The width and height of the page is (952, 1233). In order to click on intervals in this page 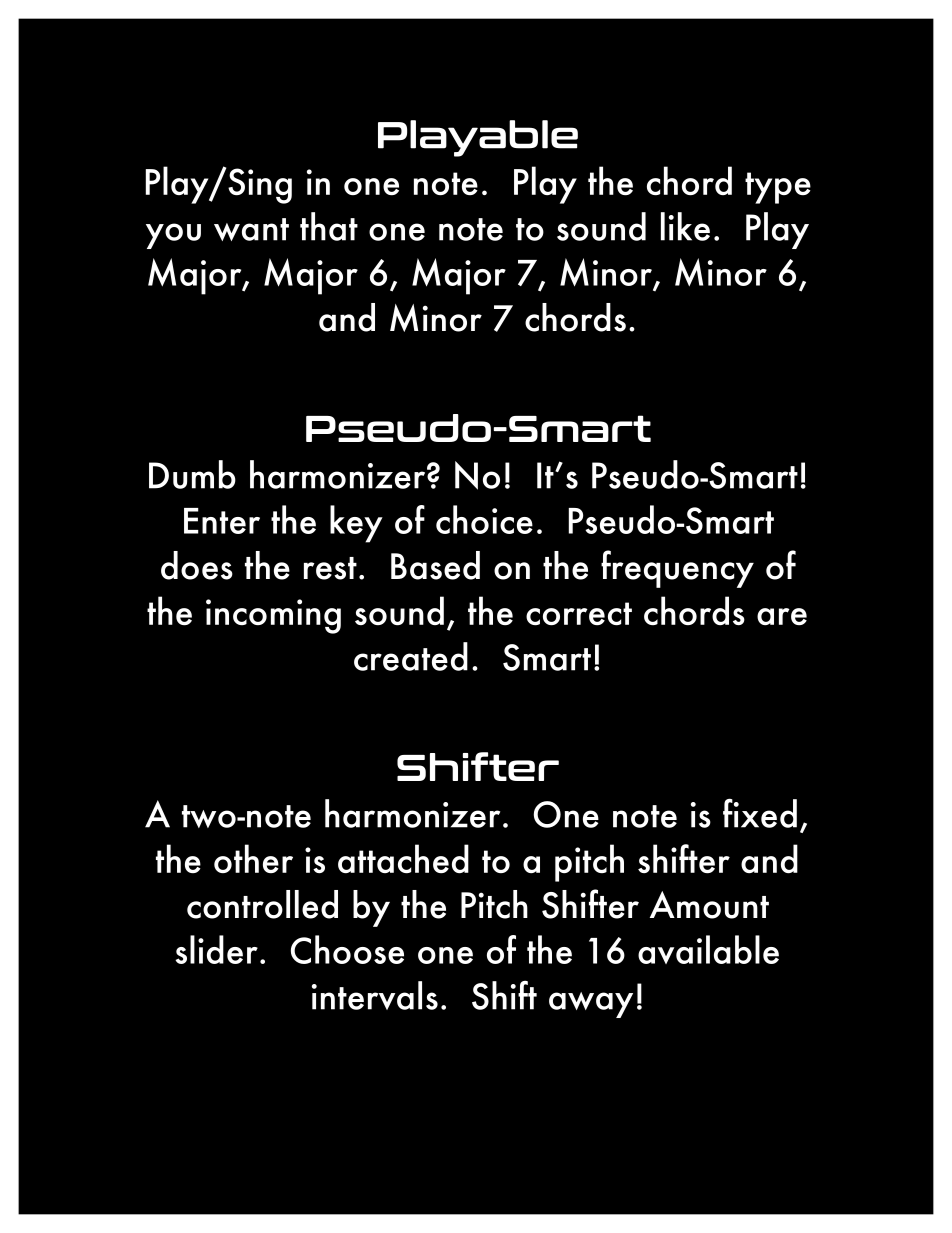, I will do `click(375, 995)`.
